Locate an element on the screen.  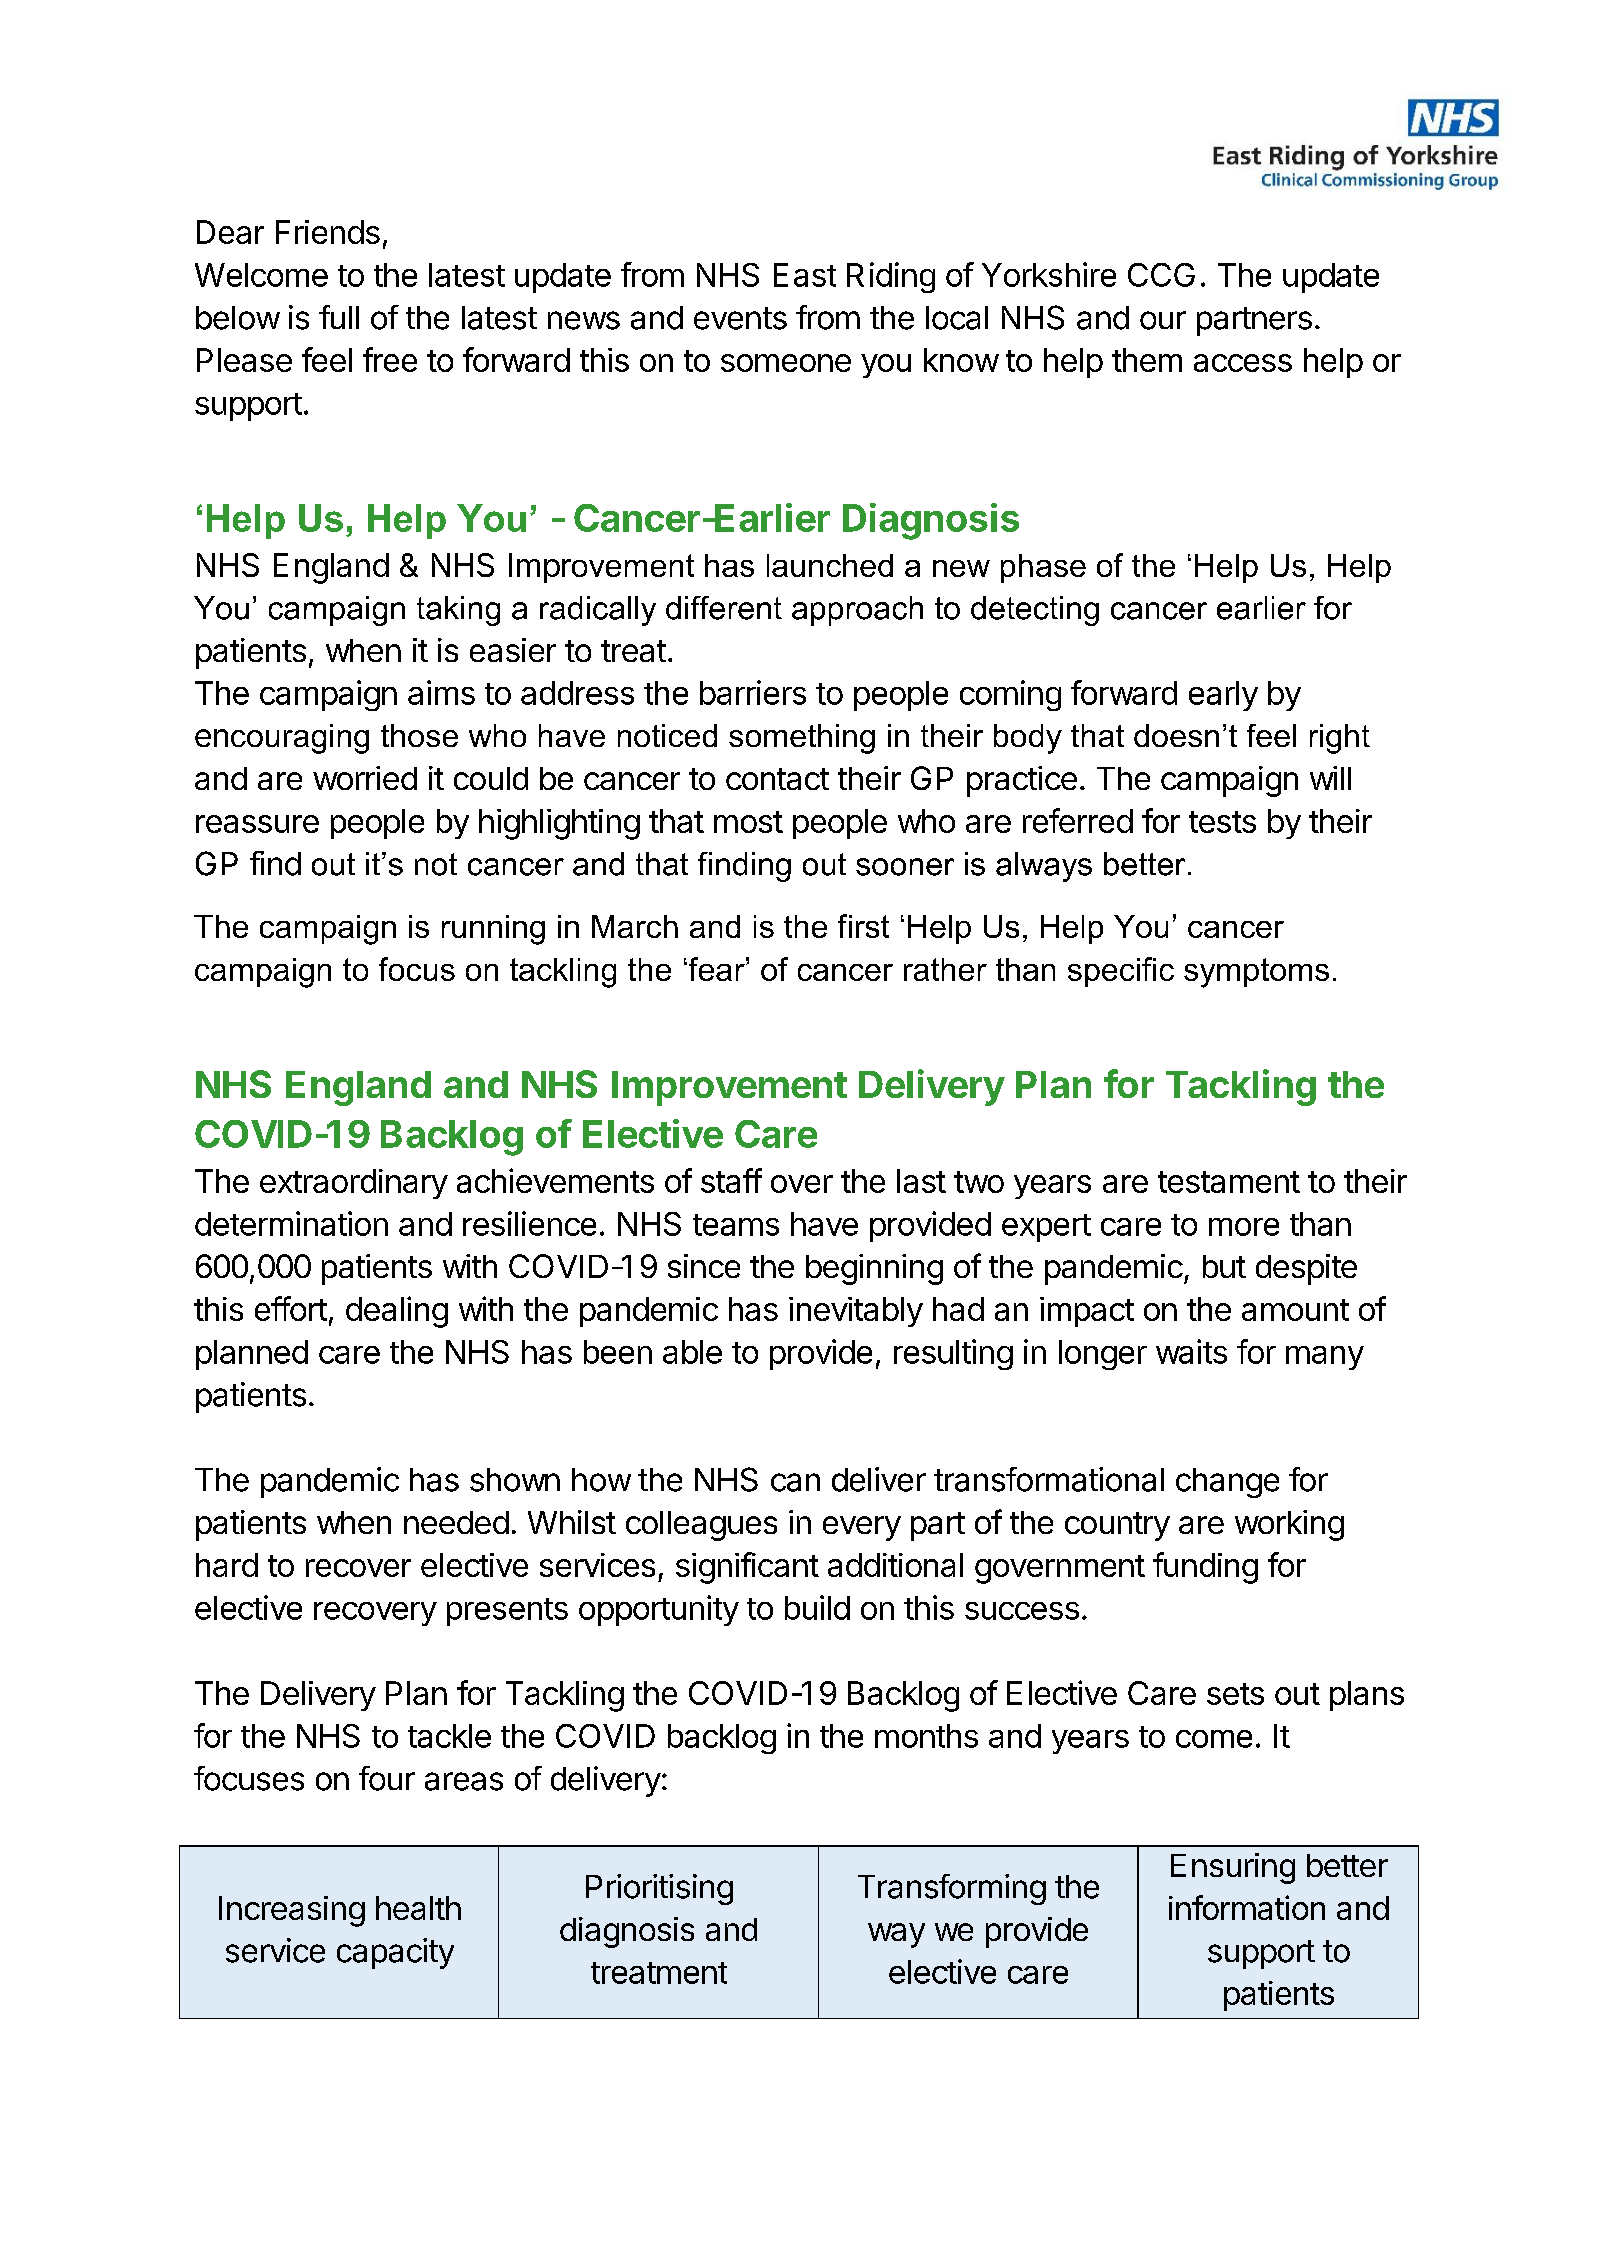
barriers is located at coordinates (753, 692).
